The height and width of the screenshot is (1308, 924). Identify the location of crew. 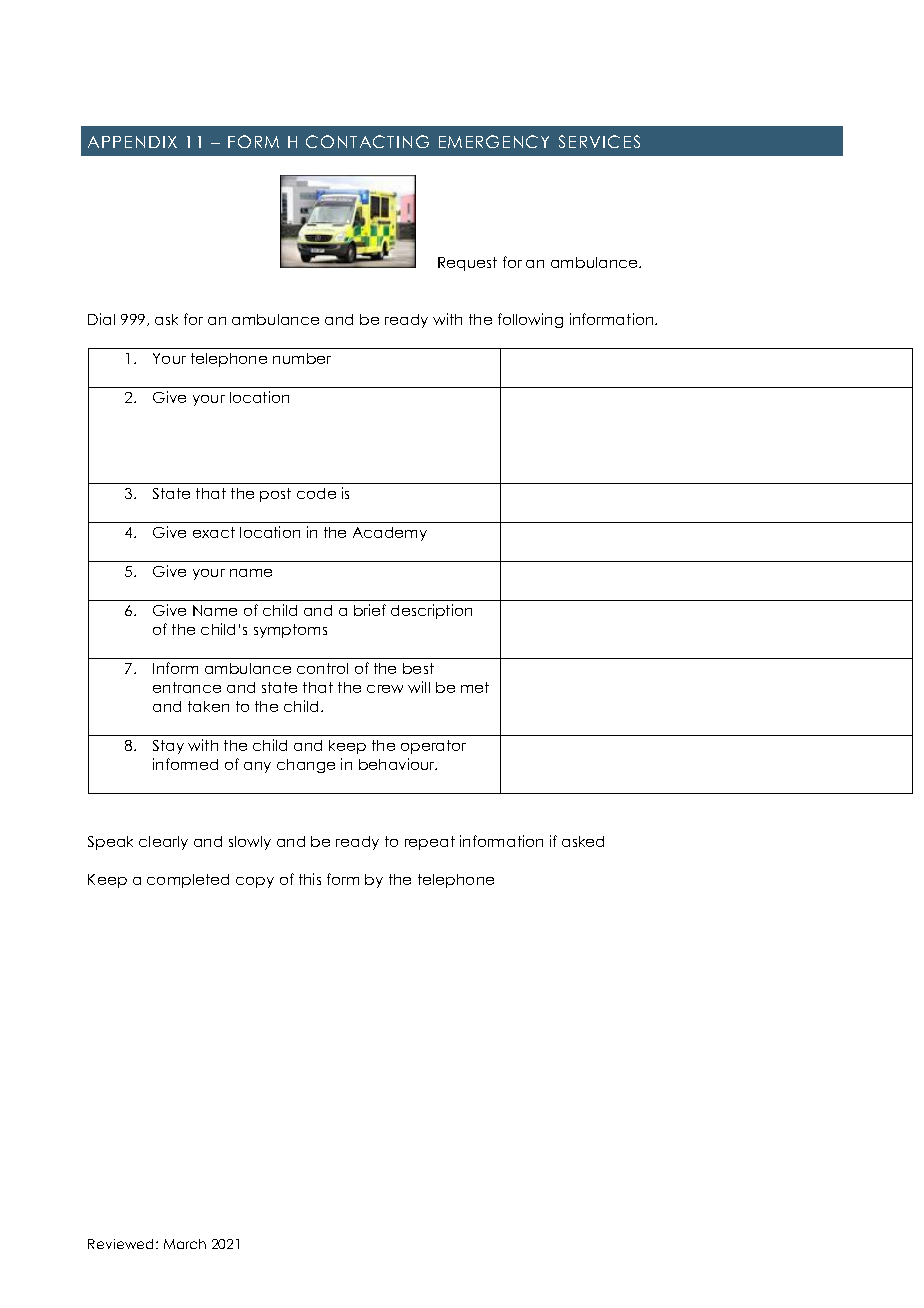
(385, 689).
